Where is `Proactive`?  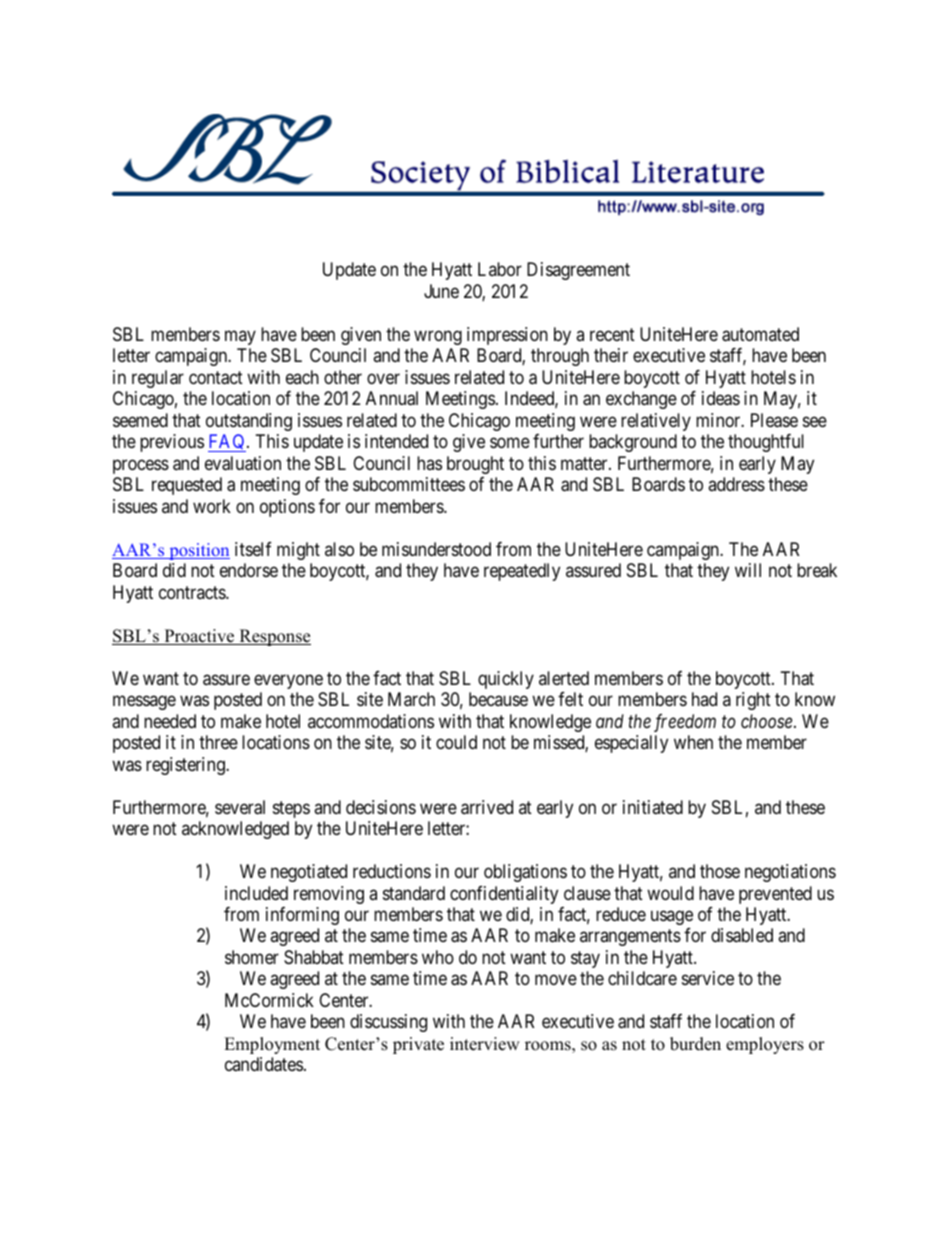 Proactive is located at coordinates (199, 637).
